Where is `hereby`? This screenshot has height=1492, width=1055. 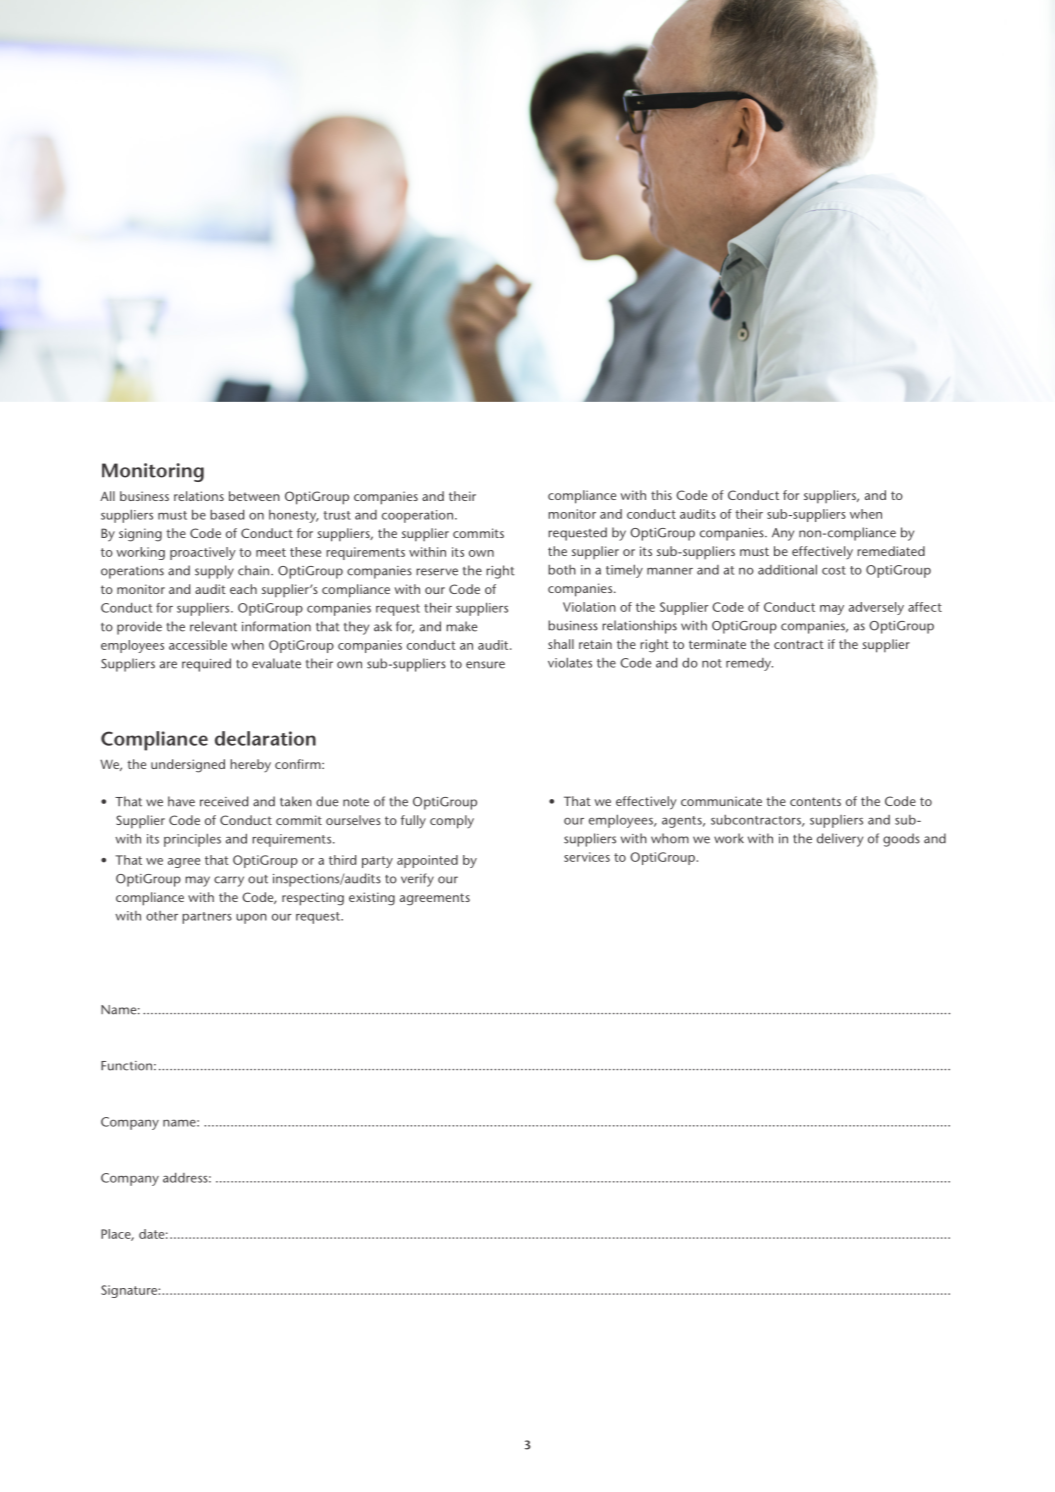 hereby is located at coordinates (250, 765).
